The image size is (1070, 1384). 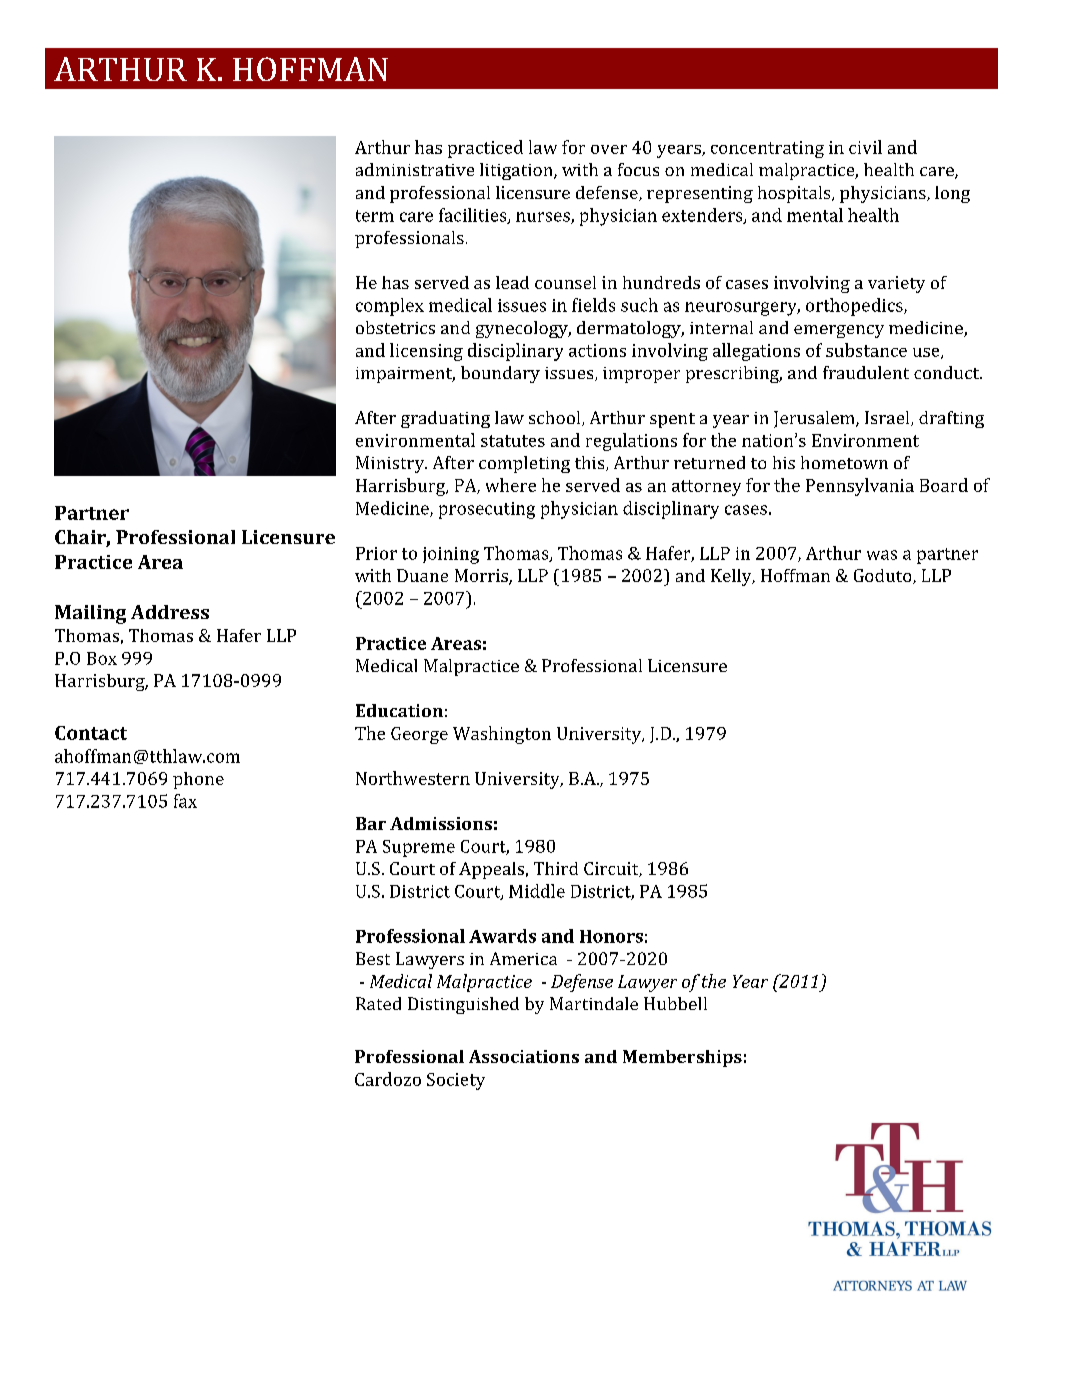 What do you see at coordinates (517, 171) in the page?
I see `litigation` at bounding box center [517, 171].
